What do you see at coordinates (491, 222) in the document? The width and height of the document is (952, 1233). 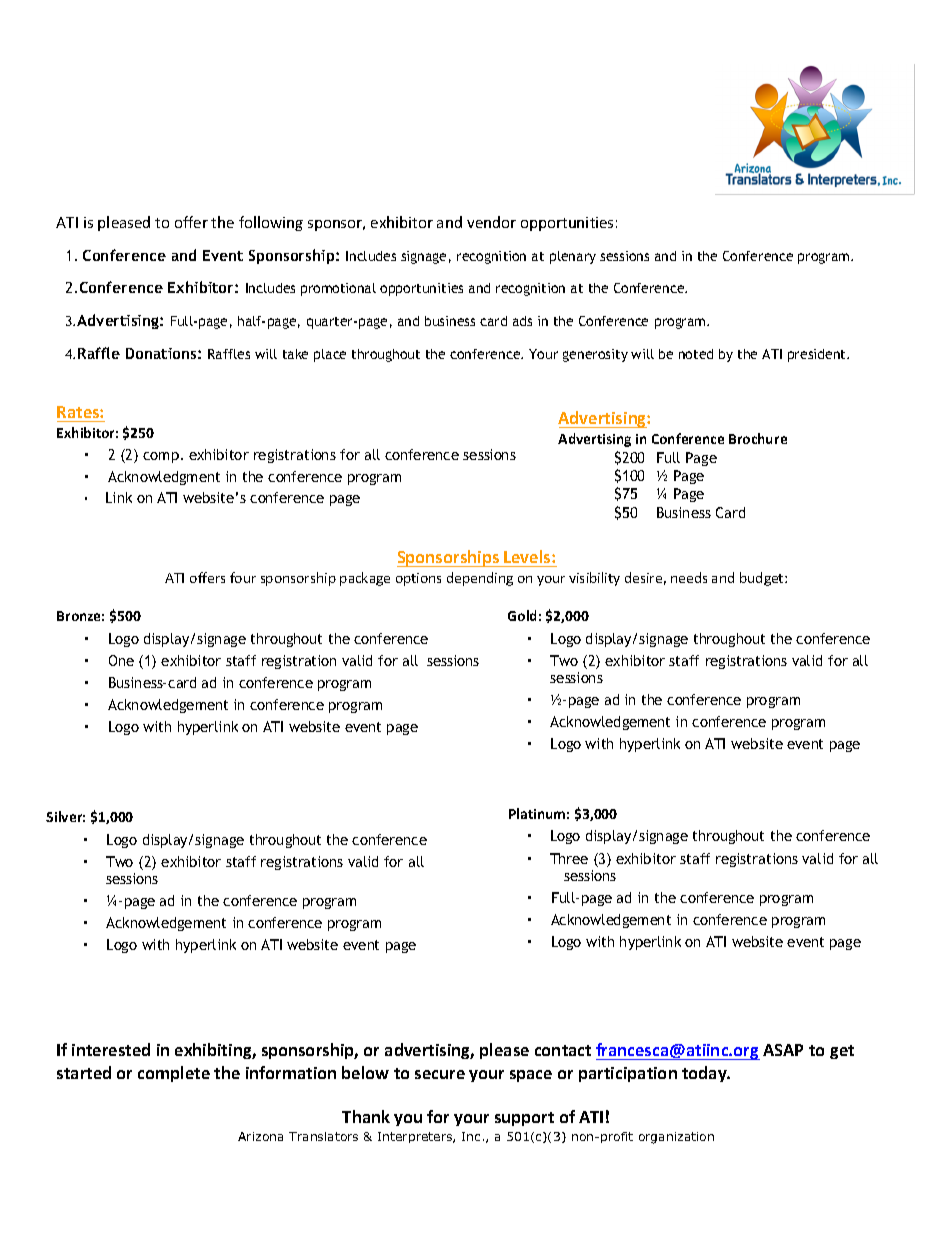 I see `vendor` at bounding box center [491, 222].
